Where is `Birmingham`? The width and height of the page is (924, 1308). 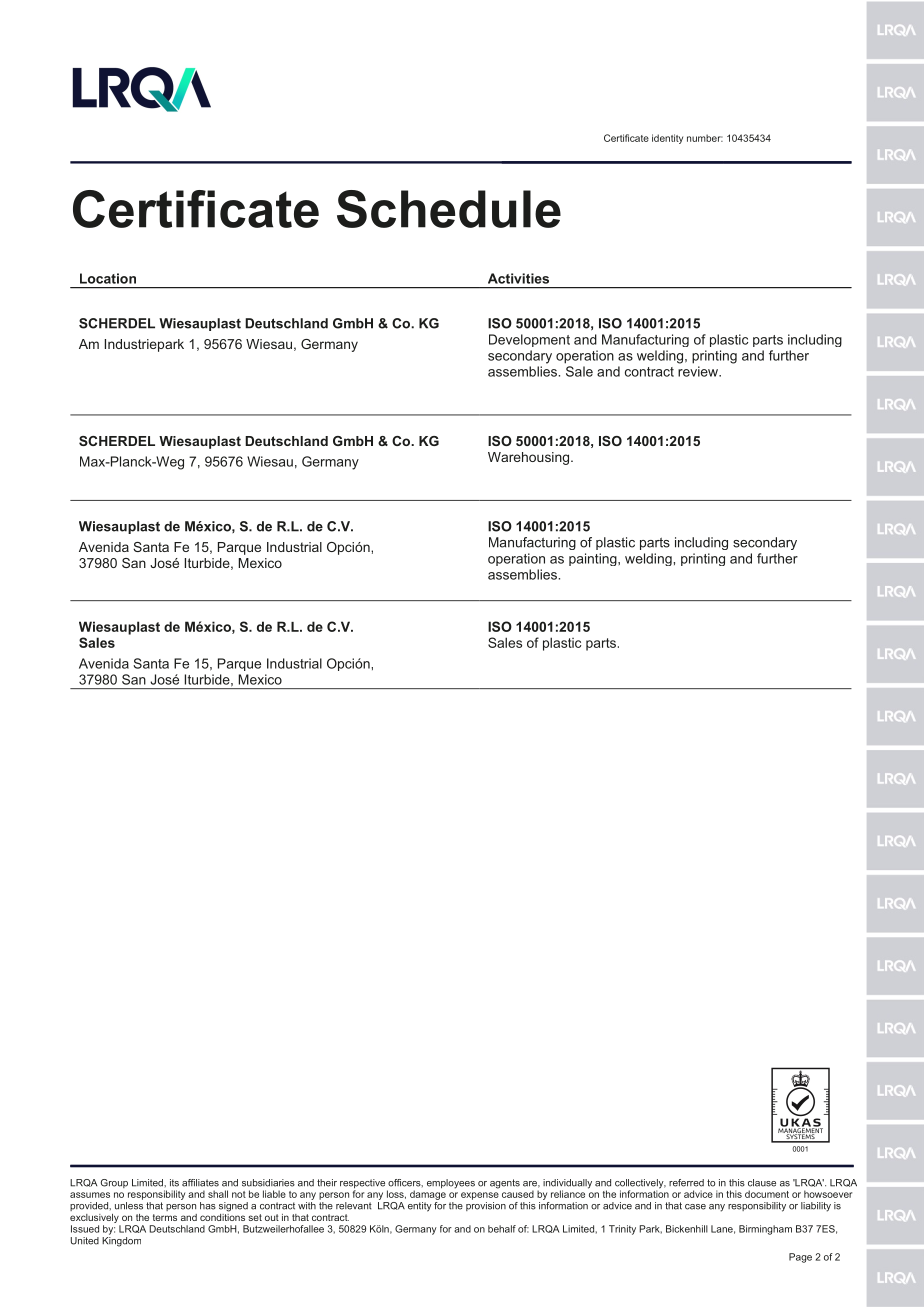 Birmingham is located at coordinates (765, 1230).
